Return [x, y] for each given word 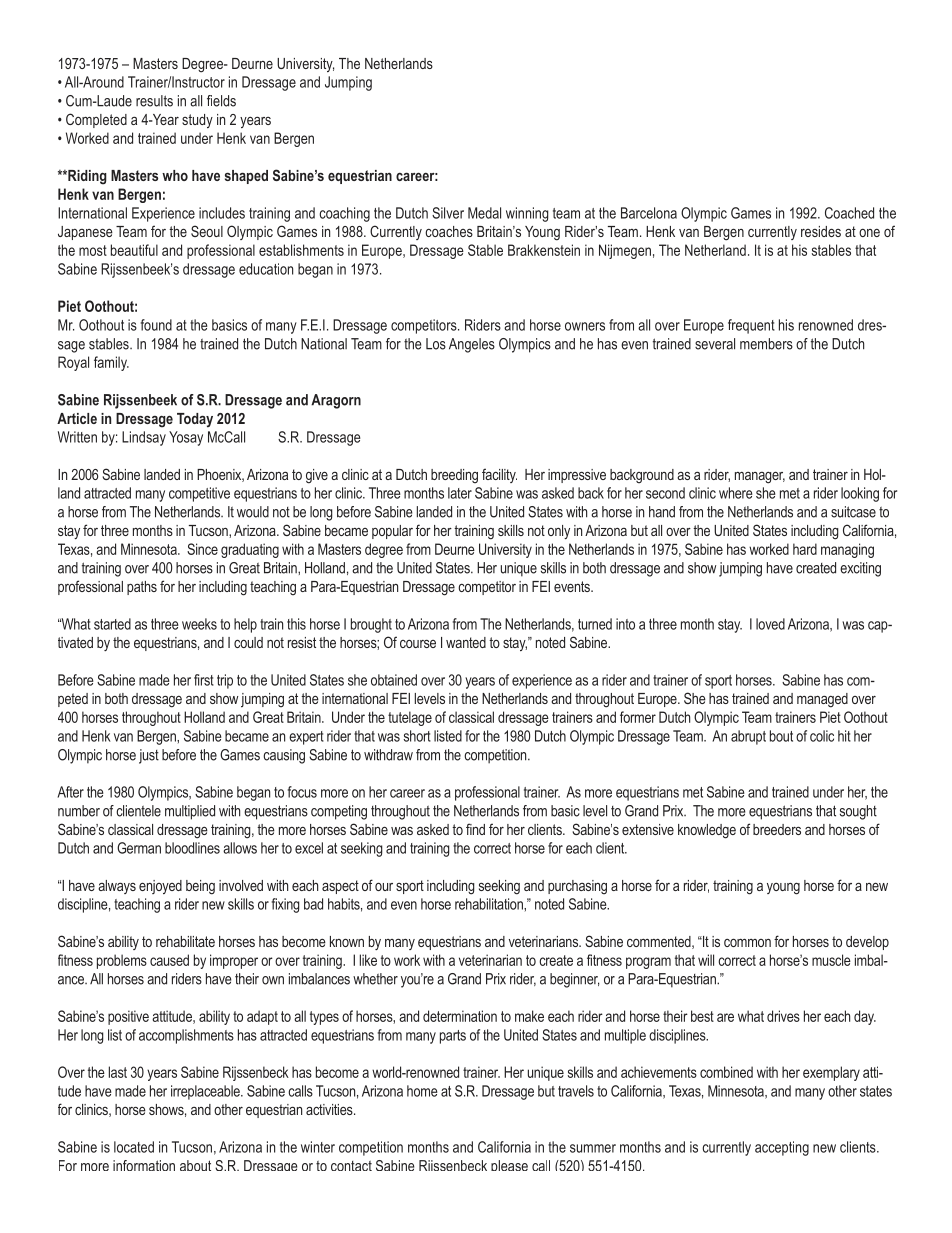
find [475, 829]
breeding [454, 476]
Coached [849, 213]
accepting [782, 1148]
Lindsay [144, 438]
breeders [777, 829]
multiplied [190, 812]
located [134, 1147]
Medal [484, 213]
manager [760, 477]
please [509, 1165]
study [197, 121]
